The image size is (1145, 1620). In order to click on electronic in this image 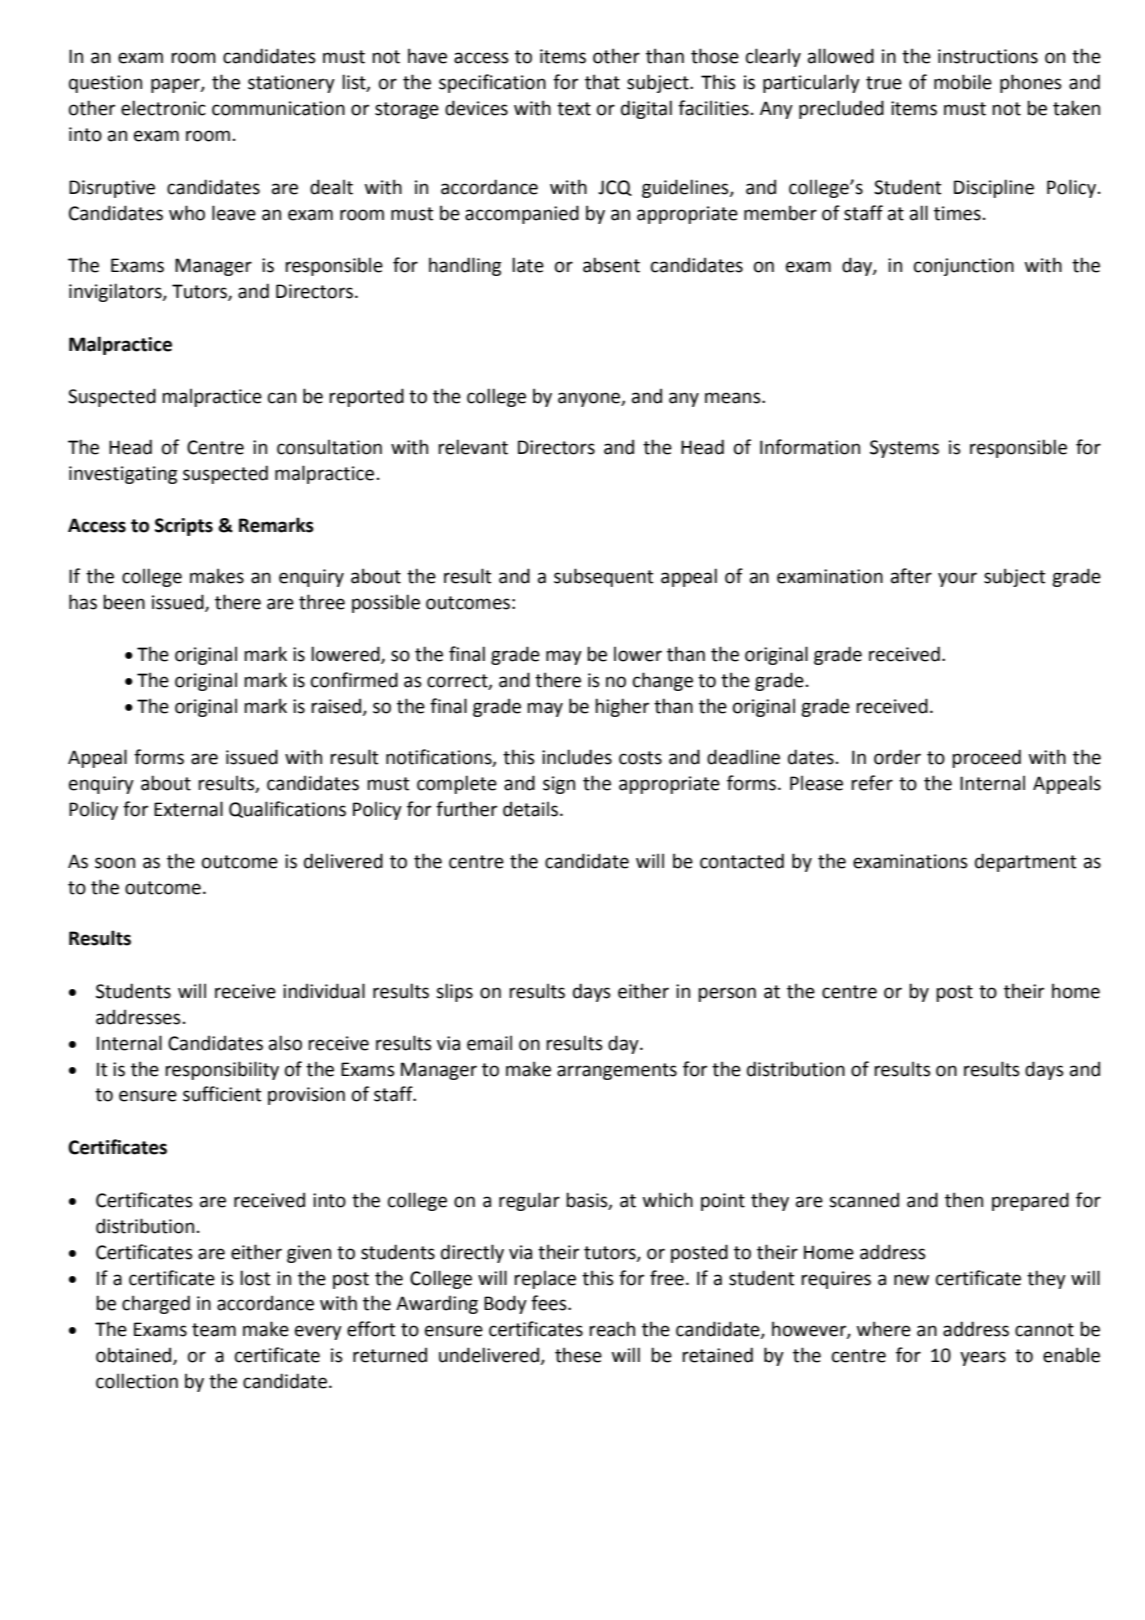, I will do `click(163, 108)`.
